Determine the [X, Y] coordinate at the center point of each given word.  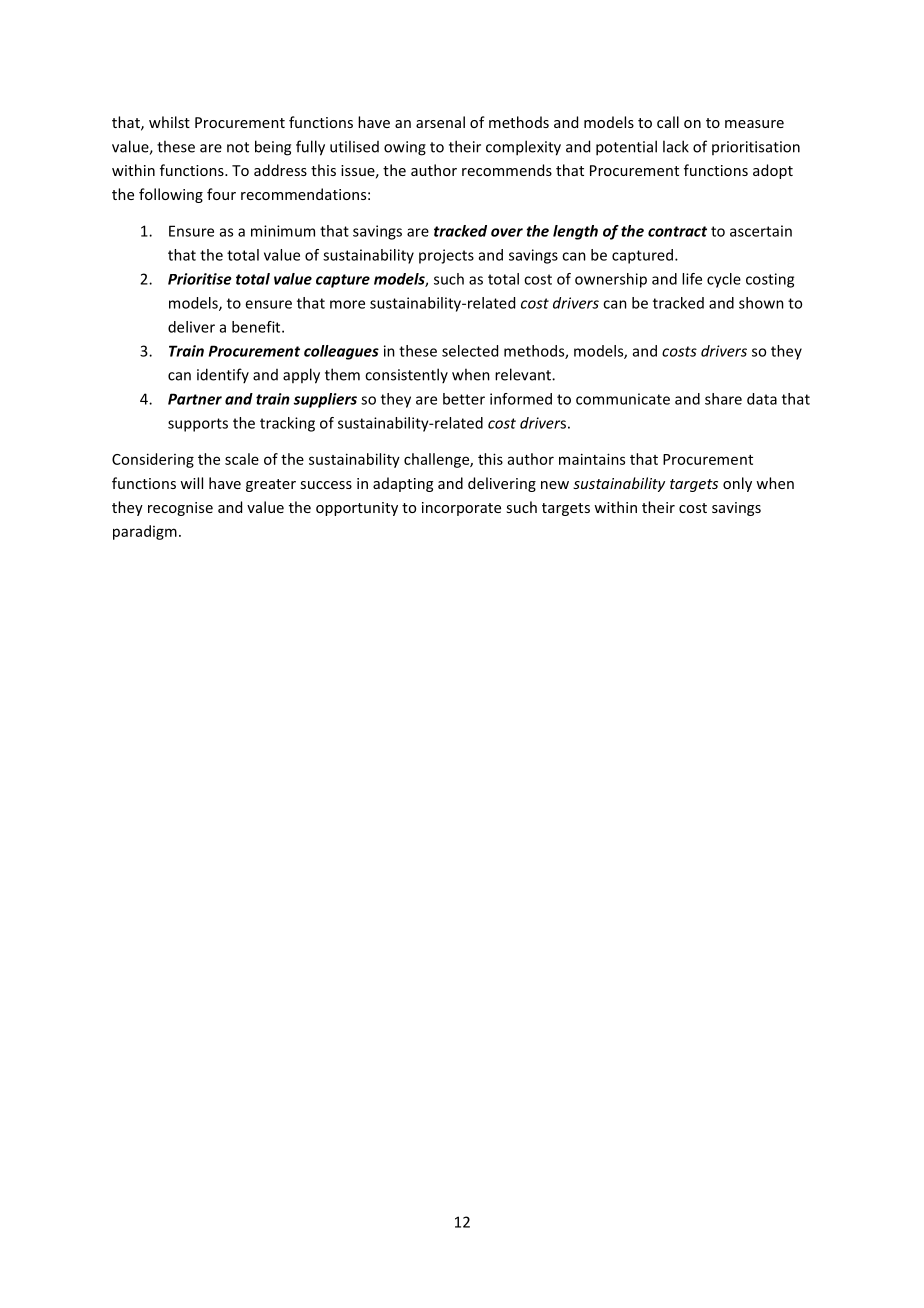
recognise [180, 509]
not [238, 147]
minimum [283, 231]
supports [198, 425]
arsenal [440, 122]
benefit [257, 327]
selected [470, 351]
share [723, 399]
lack [676, 146]
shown [761, 303]
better [464, 399]
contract [677, 231]
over [507, 232]
